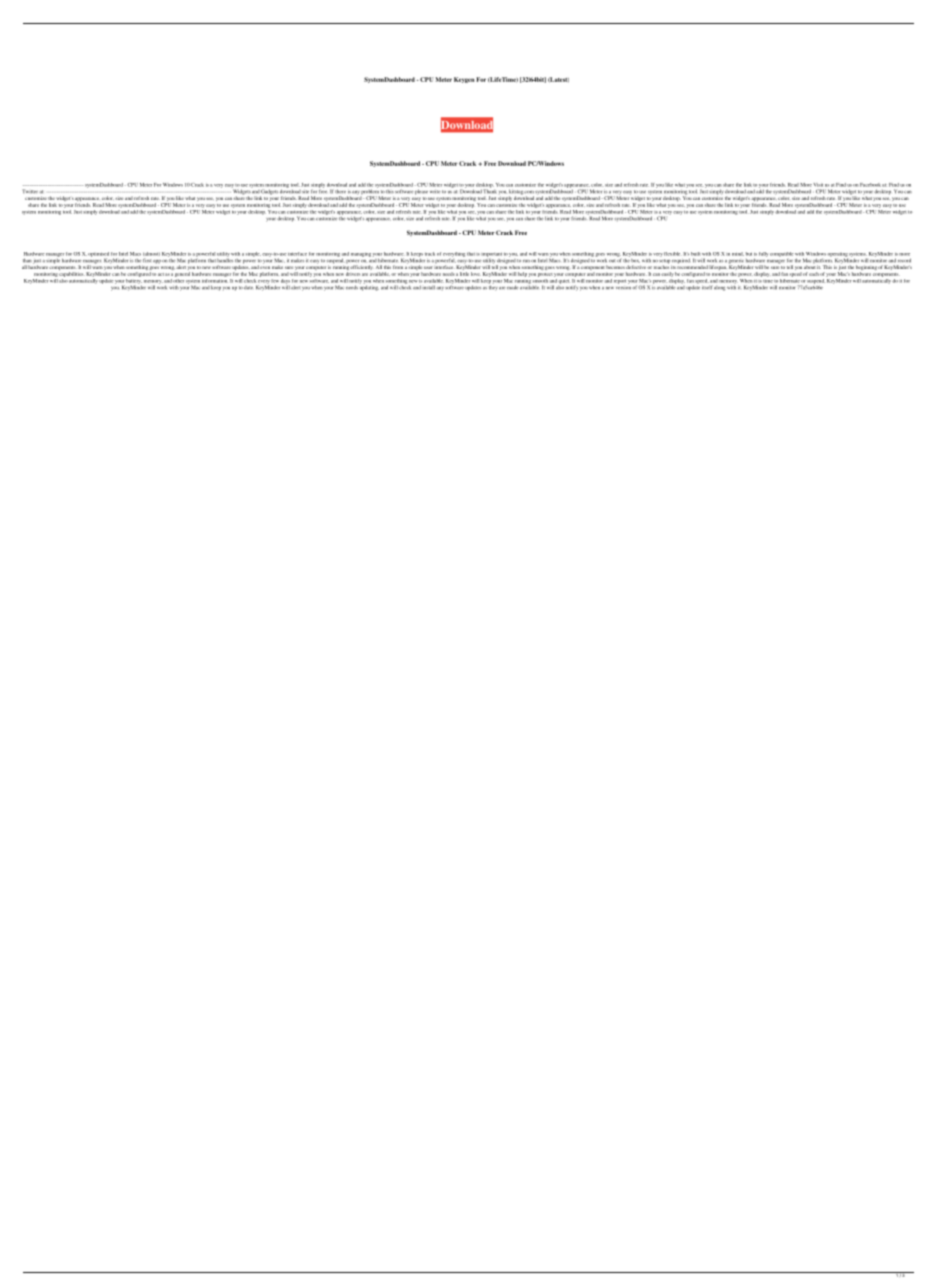 The height and width of the document is (1288, 937). I want to click on act, so click(161, 274).
